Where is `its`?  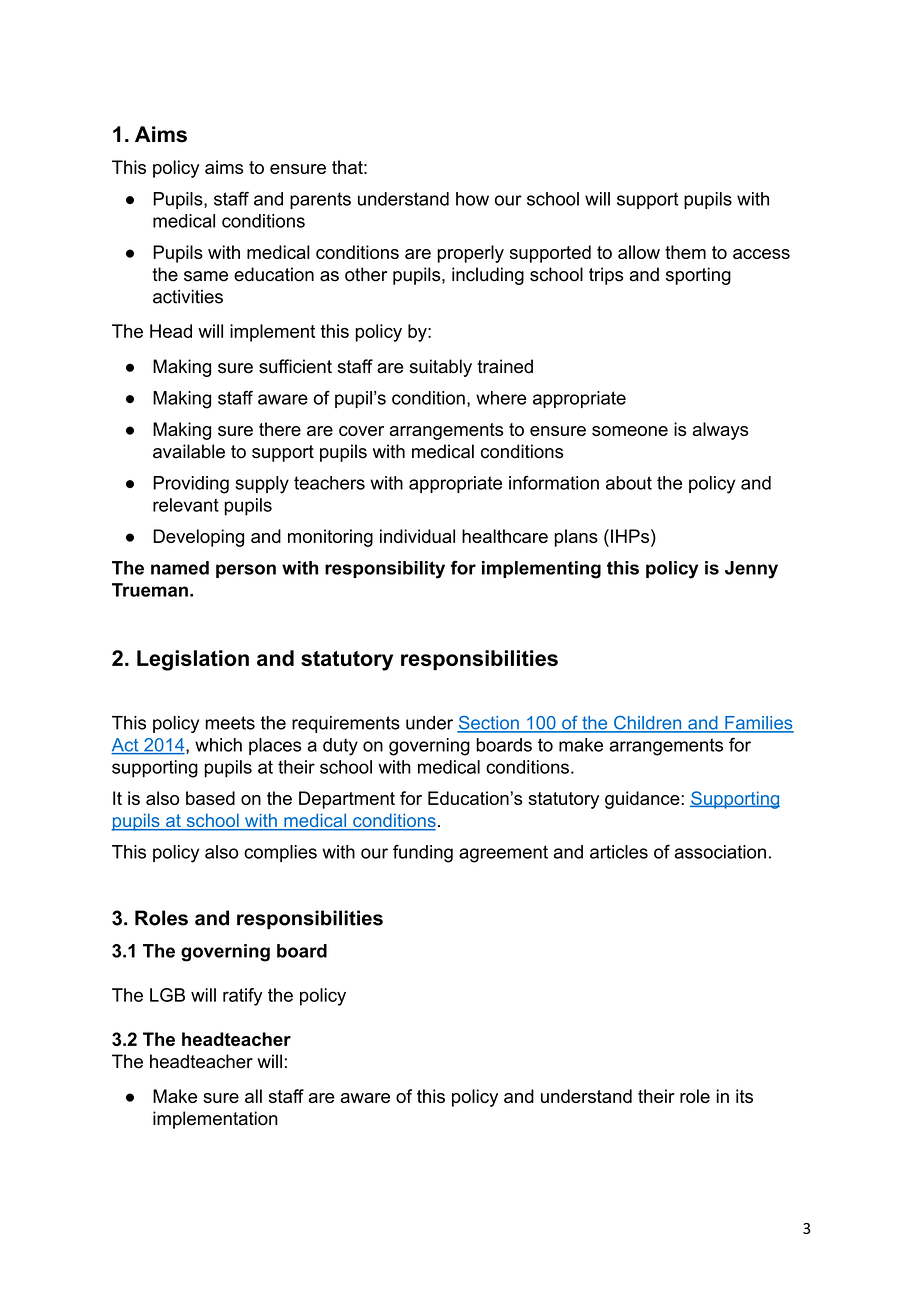 its is located at coordinates (744, 1096).
